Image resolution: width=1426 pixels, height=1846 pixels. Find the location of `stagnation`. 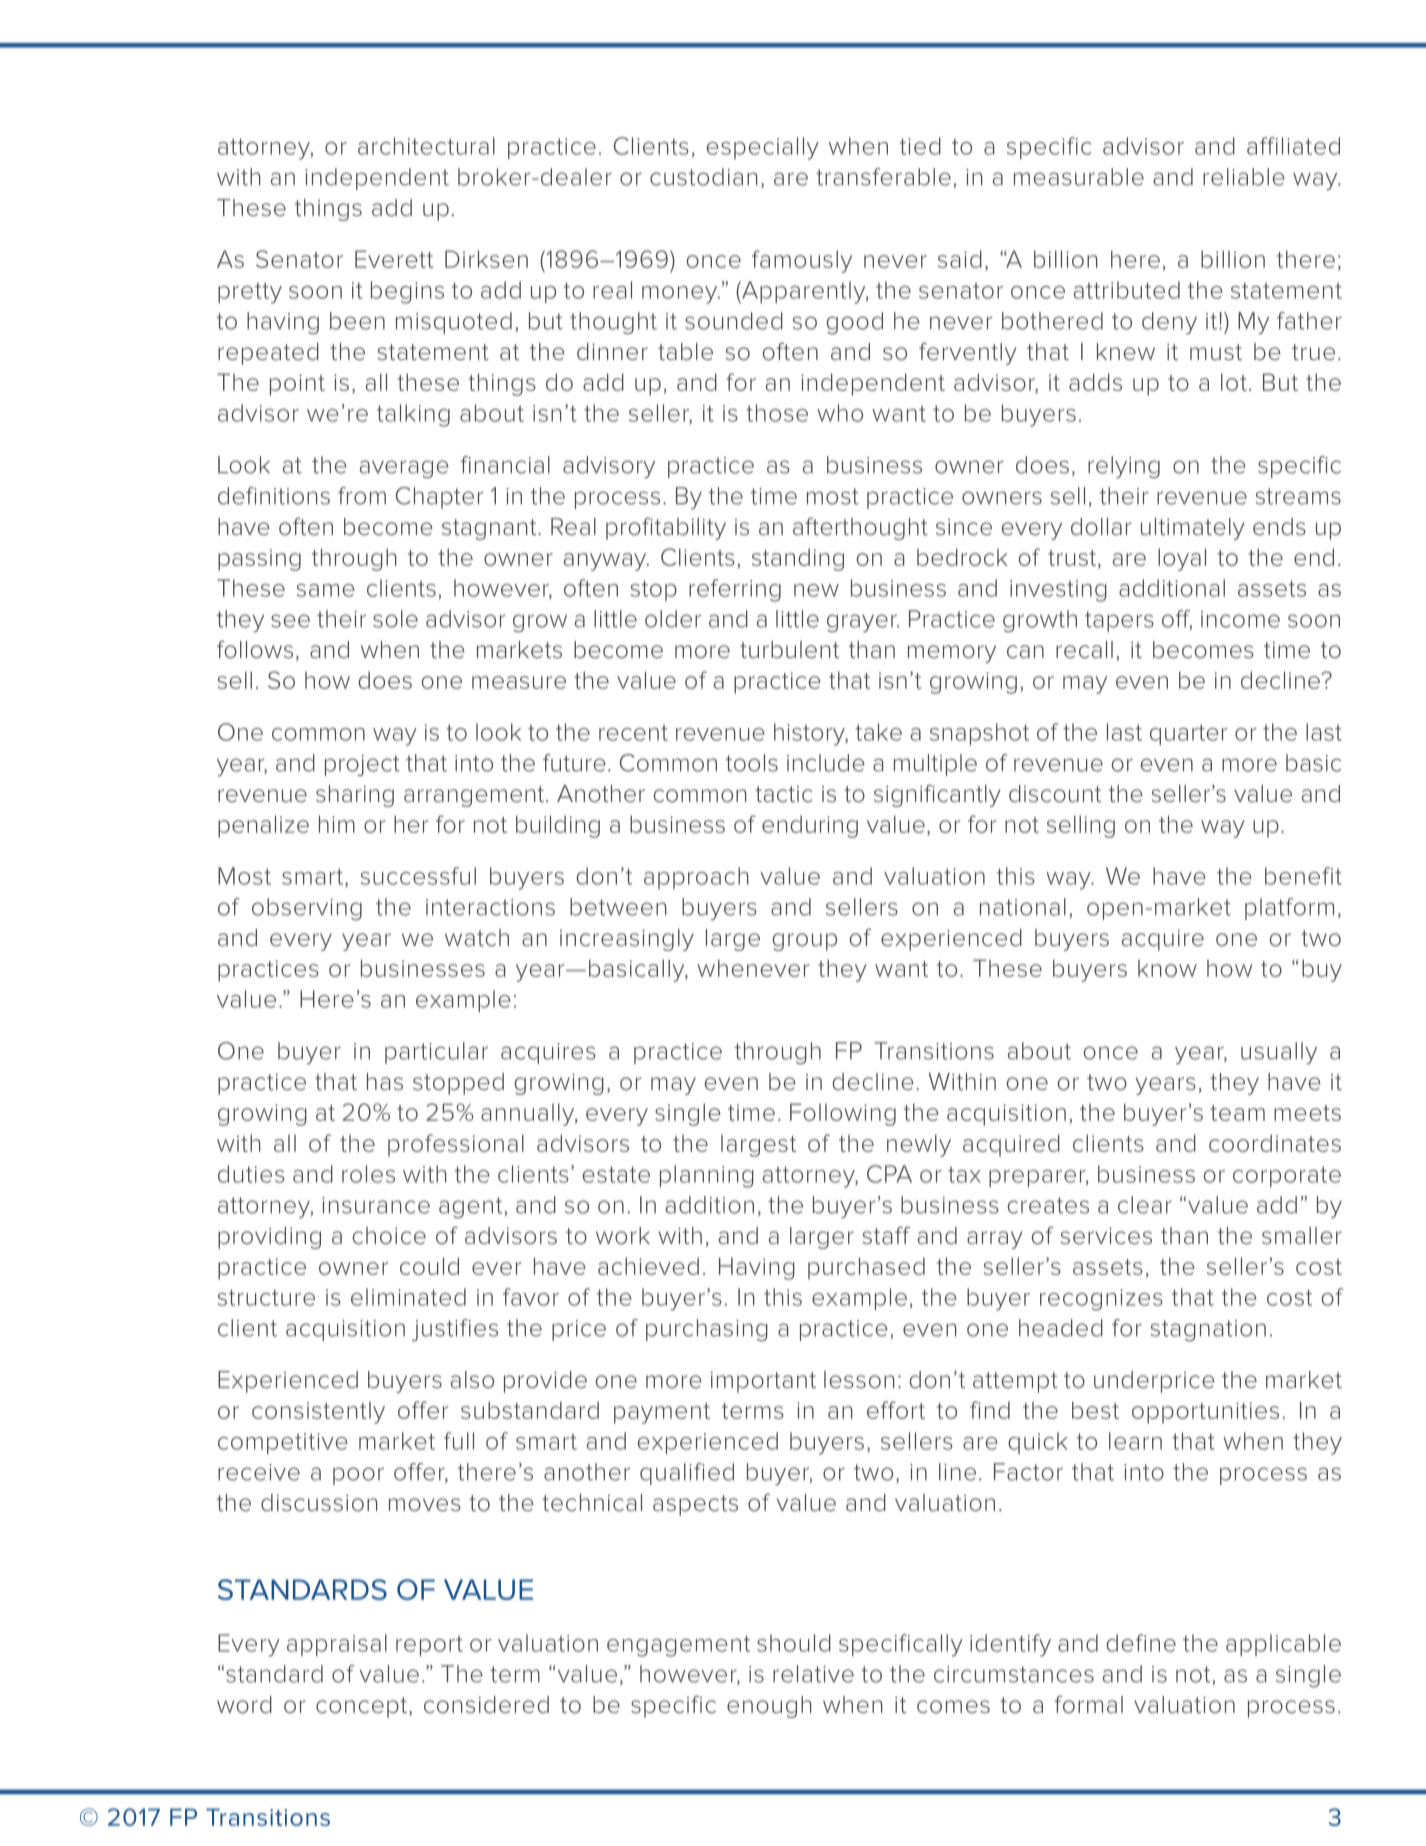

stagnation is located at coordinates (1208, 1330).
